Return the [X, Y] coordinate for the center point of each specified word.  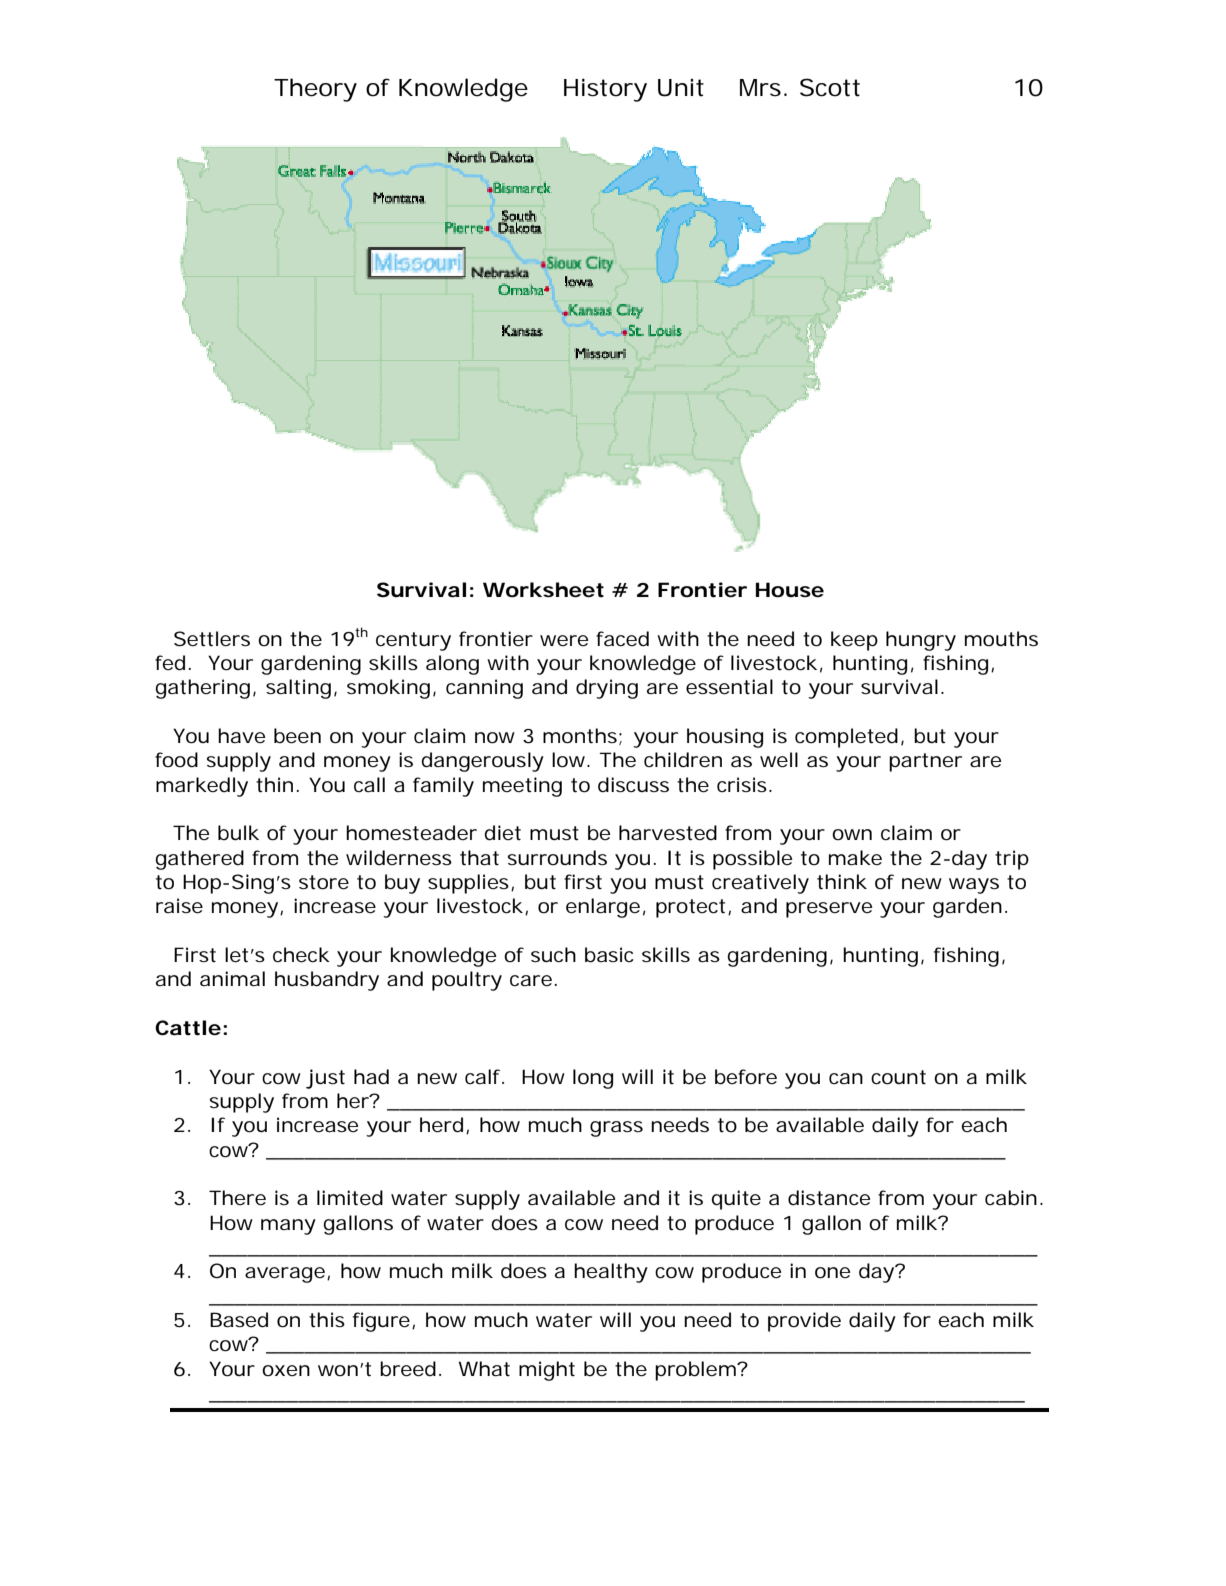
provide [804, 1322]
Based [239, 1320]
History [605, 90]
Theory [315, 90]
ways [974, 886]
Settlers [212, 639]
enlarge [603, 908]
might [547, 1371]
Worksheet [543, 590]
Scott [830, 87]
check [301, 955]
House [790, 590]
